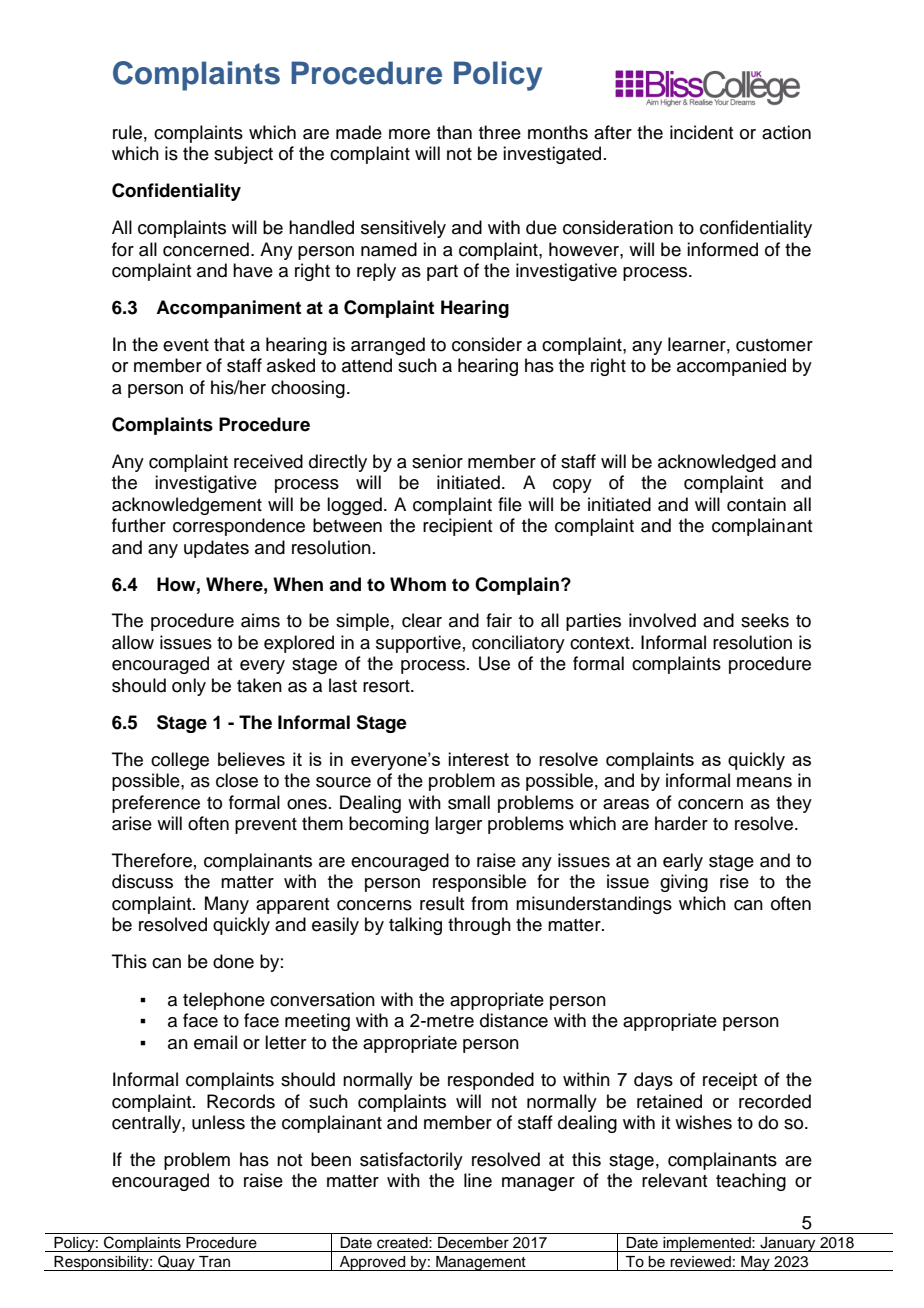 Image resolution: width=924 pixels, height=1308 pixels. Describe the element at coordinates (176, 1263) in the screenshot. I see `Quay` at that location.
